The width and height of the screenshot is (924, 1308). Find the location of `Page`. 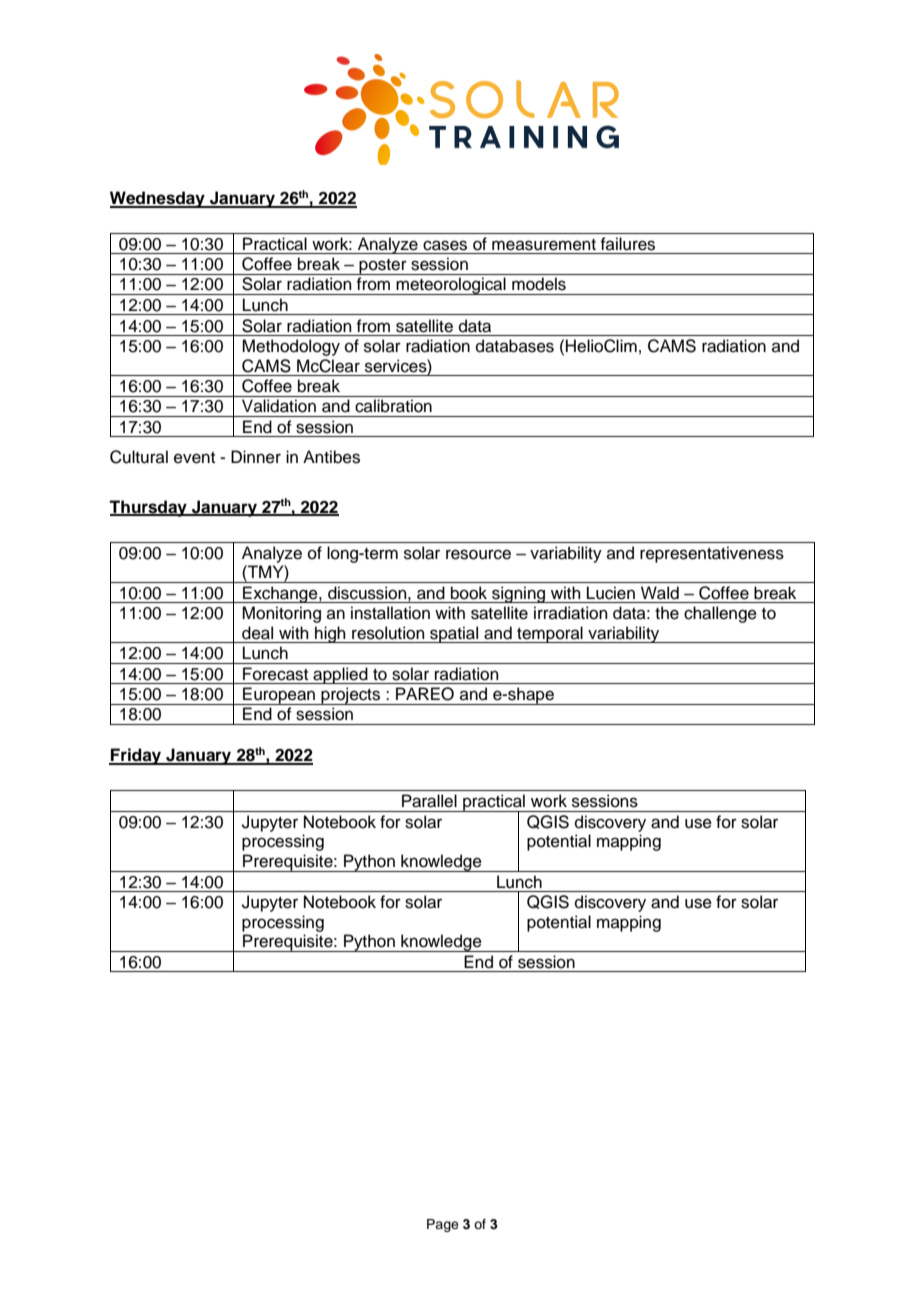

Page is located at coordinates (443, 1225).
